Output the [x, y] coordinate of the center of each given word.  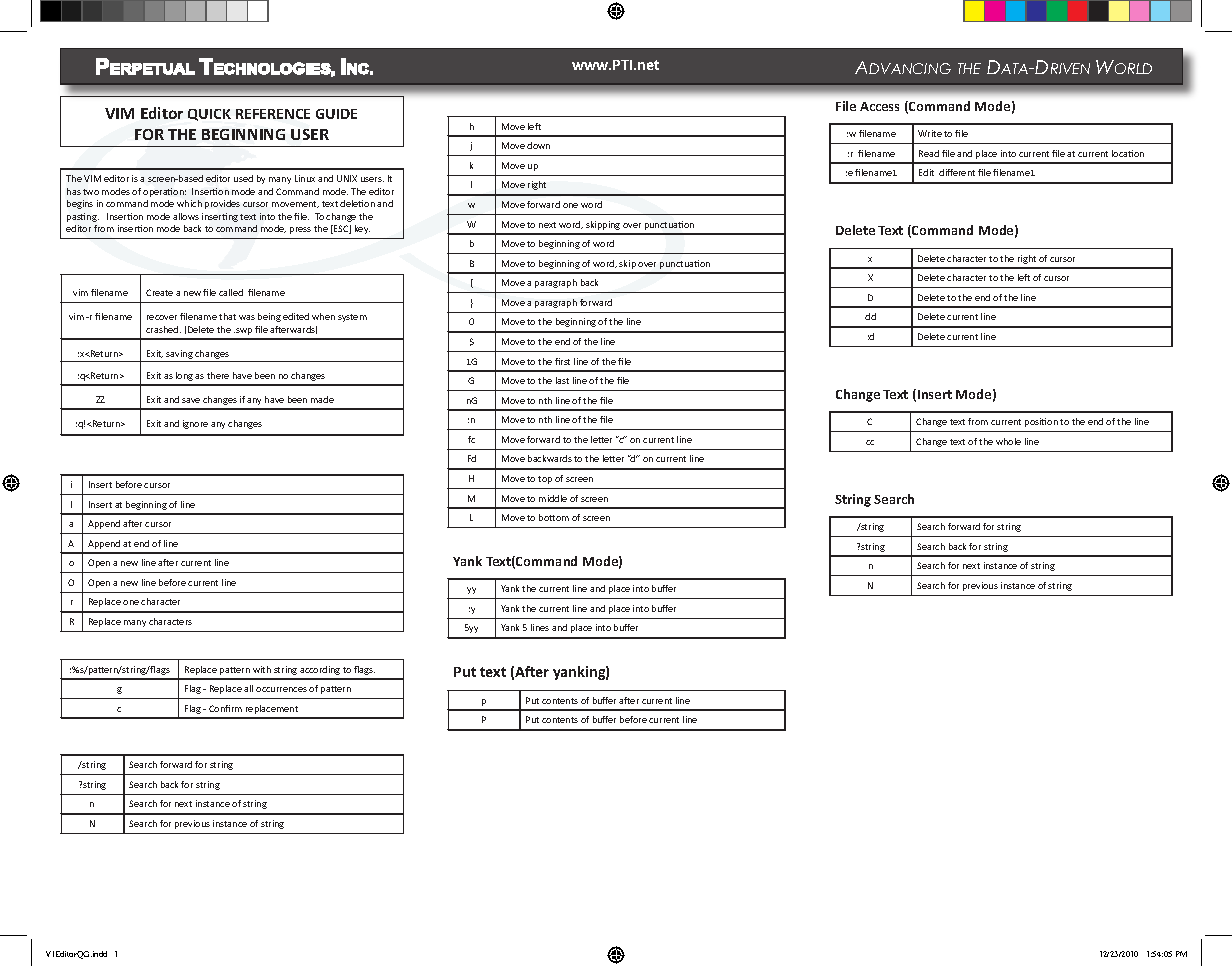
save [191, 400]
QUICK [209, 115]
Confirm [225, 708]
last [562, 380]
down [538, 145]
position [1041, 422]
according [320, 670]
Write [930, 133]
